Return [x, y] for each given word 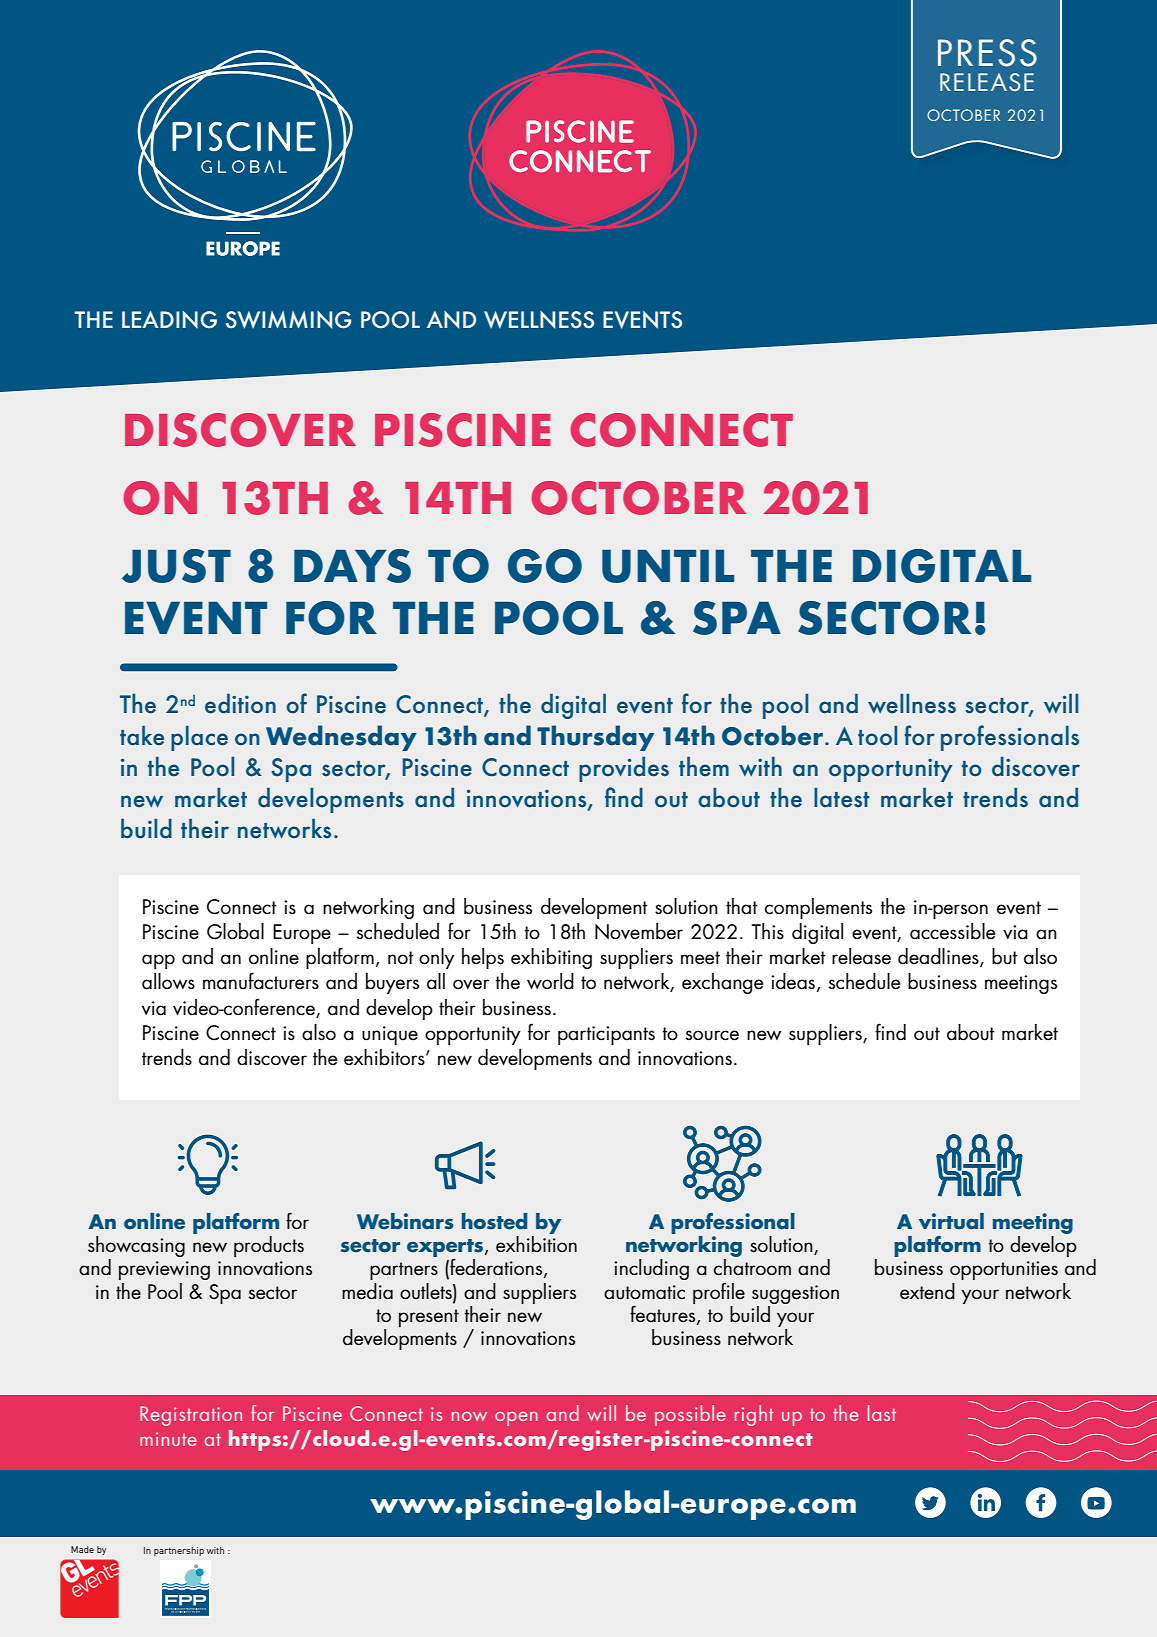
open [516, 1418]
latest [842, 798]
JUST [176, 566]
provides [624, 769]
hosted [494, 1221]
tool [877, 736]
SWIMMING [289, 320]
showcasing [136, 1248]
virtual [951, 1221]
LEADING [169, 320]
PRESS [987, 53]
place [199, 738]
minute [168, 1439]
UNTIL [668, 566]
